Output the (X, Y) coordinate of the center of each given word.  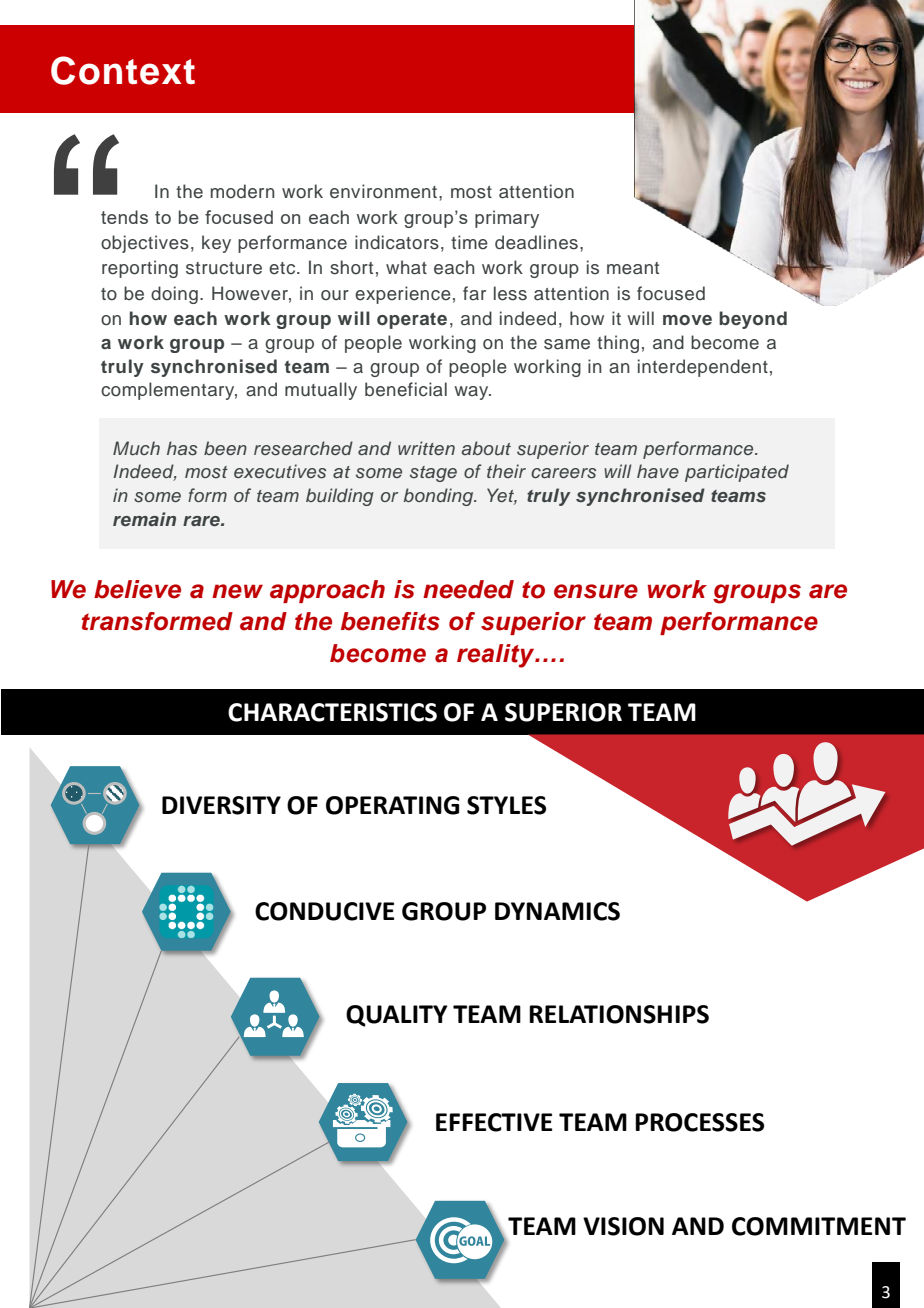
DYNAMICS (557, 911)
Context (123, 70)
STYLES (506, 805)
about (486, 448)
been (225, 448)
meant (633, 268)
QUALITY (397, 1016)
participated (737, 473)
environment (383, 191)
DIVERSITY (221, 805)
